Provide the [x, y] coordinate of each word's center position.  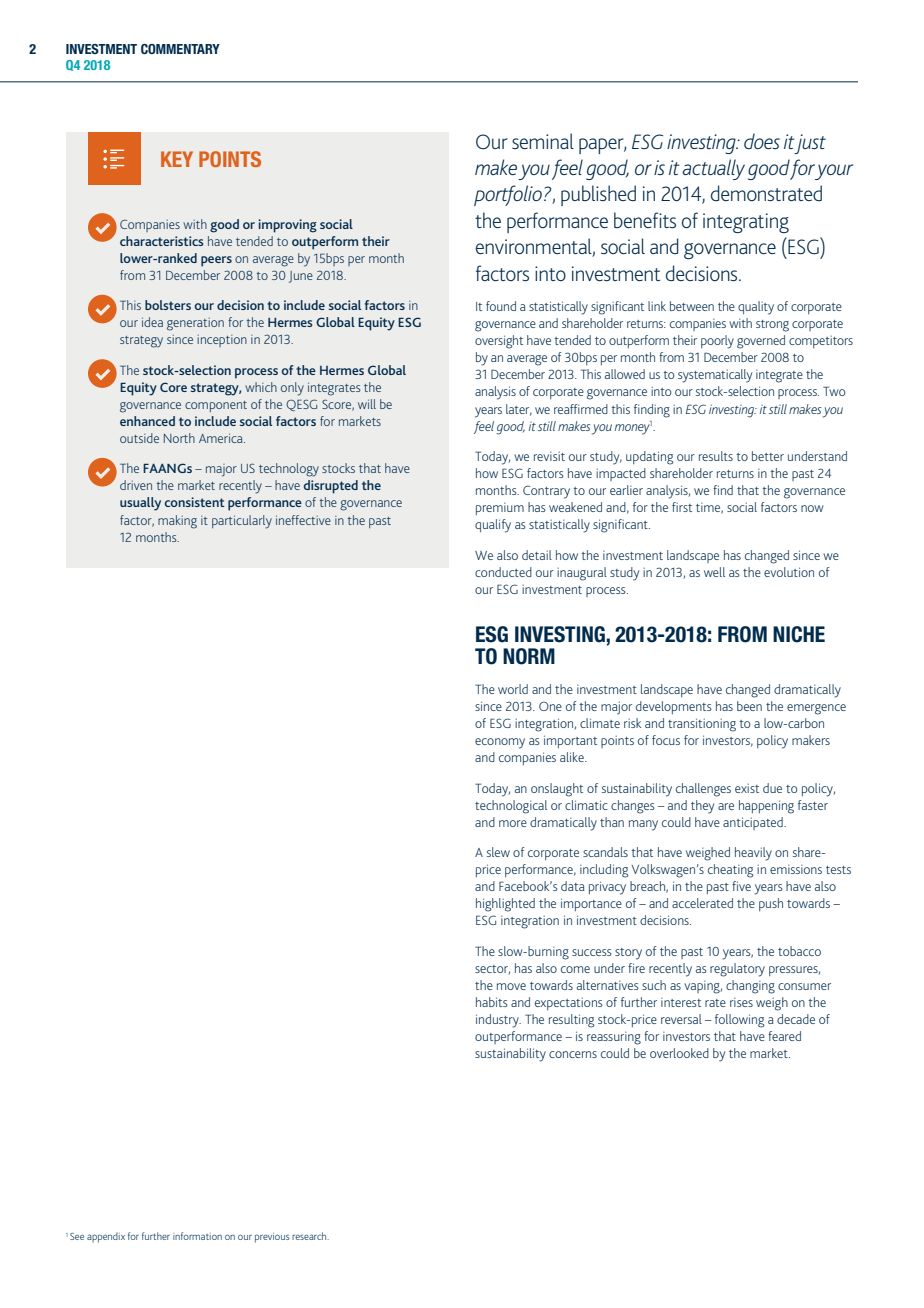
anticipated [754, 823]
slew [498, 852]
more [513, 823]
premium [500, 509]
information [197, 1236]
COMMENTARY [180, 49]
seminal [543, 141]
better [768, 456]
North [179, 438]
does [762, 141]
